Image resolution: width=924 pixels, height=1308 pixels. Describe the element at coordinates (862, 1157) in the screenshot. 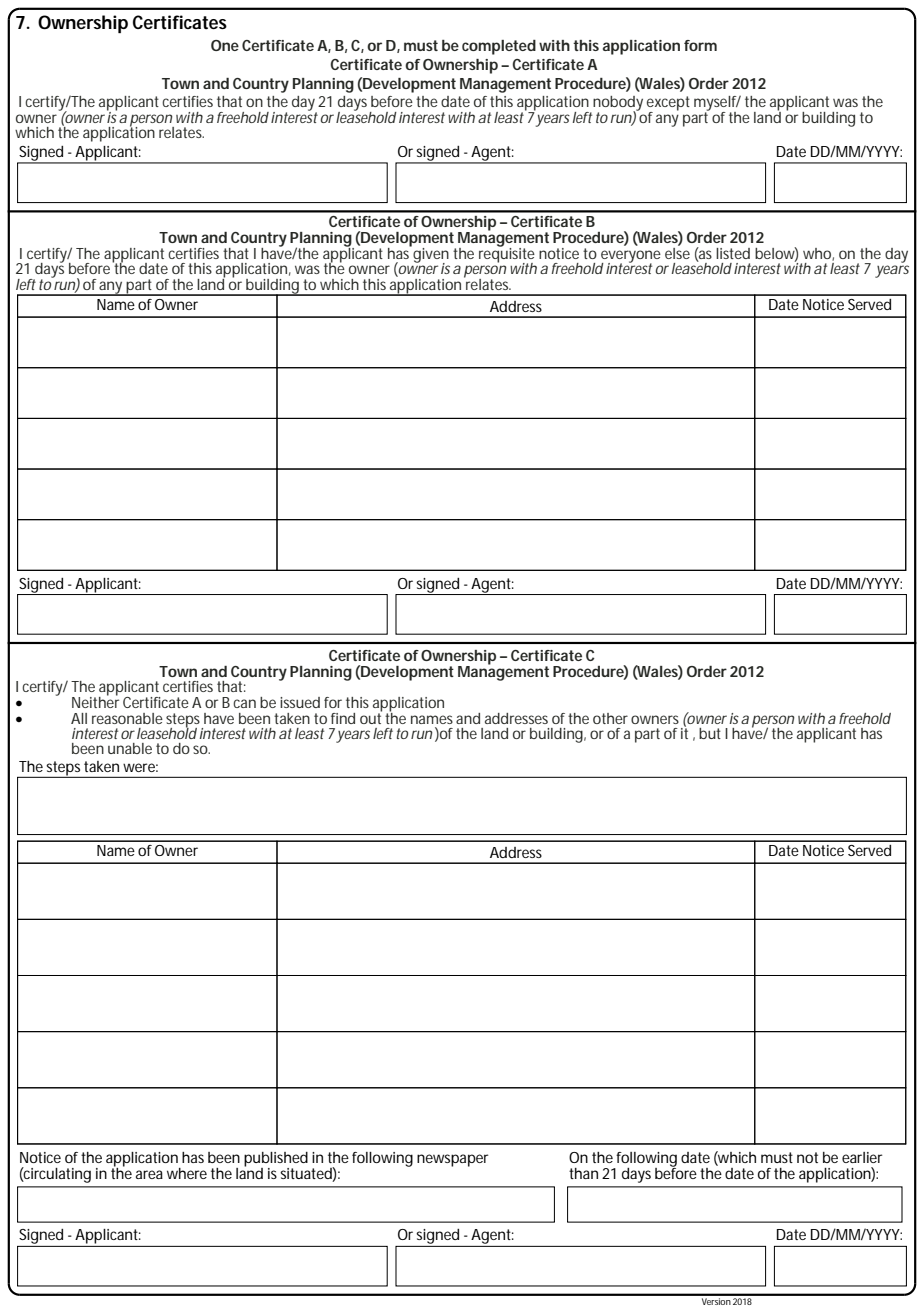

I see `earlier` at that location.
